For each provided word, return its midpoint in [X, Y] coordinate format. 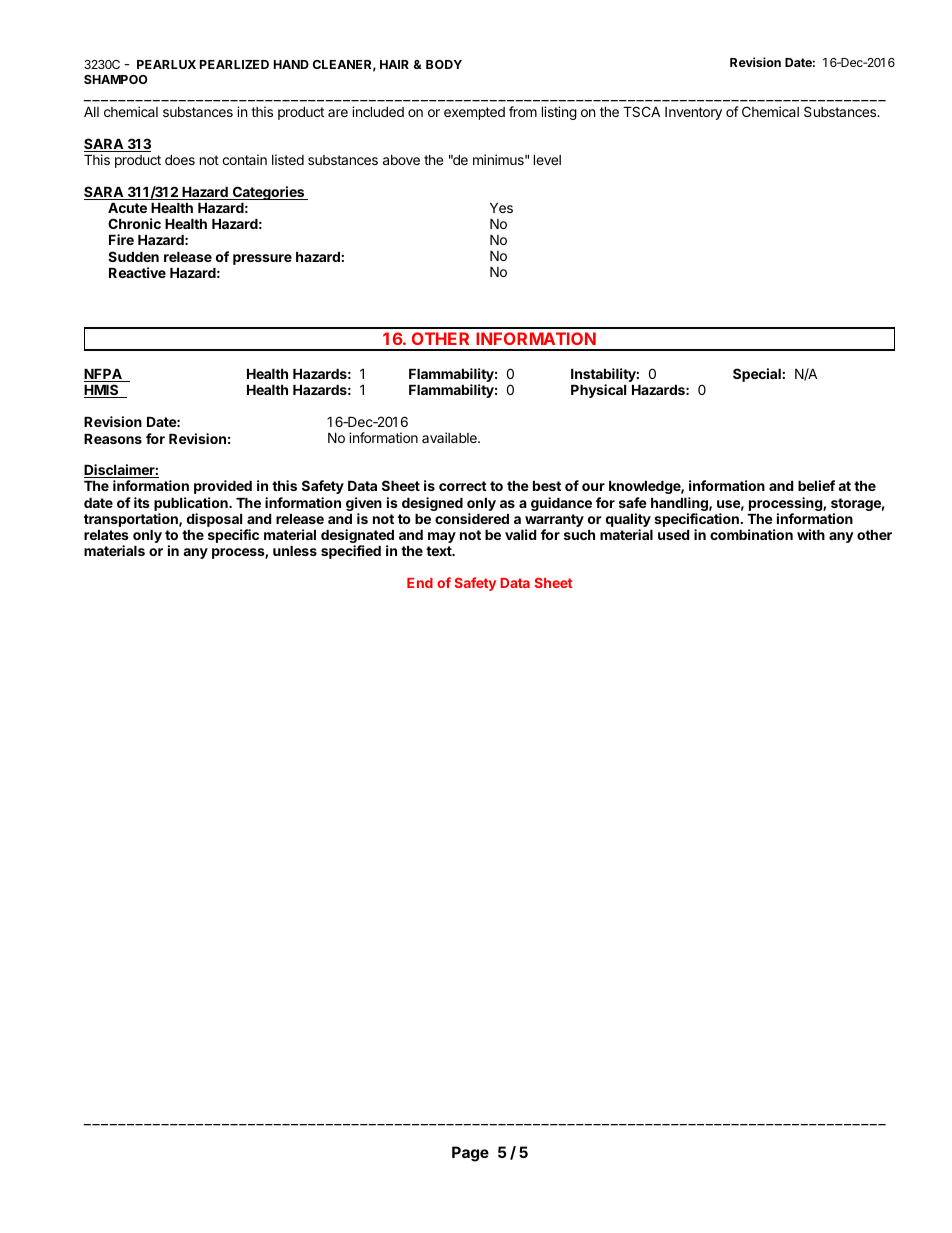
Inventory [693, 113]
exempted [474, 113]
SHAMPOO [116, 79]
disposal [214, 521]
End [420, 583]
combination [751, 534]
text [440, 551]
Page [470, 1154]
